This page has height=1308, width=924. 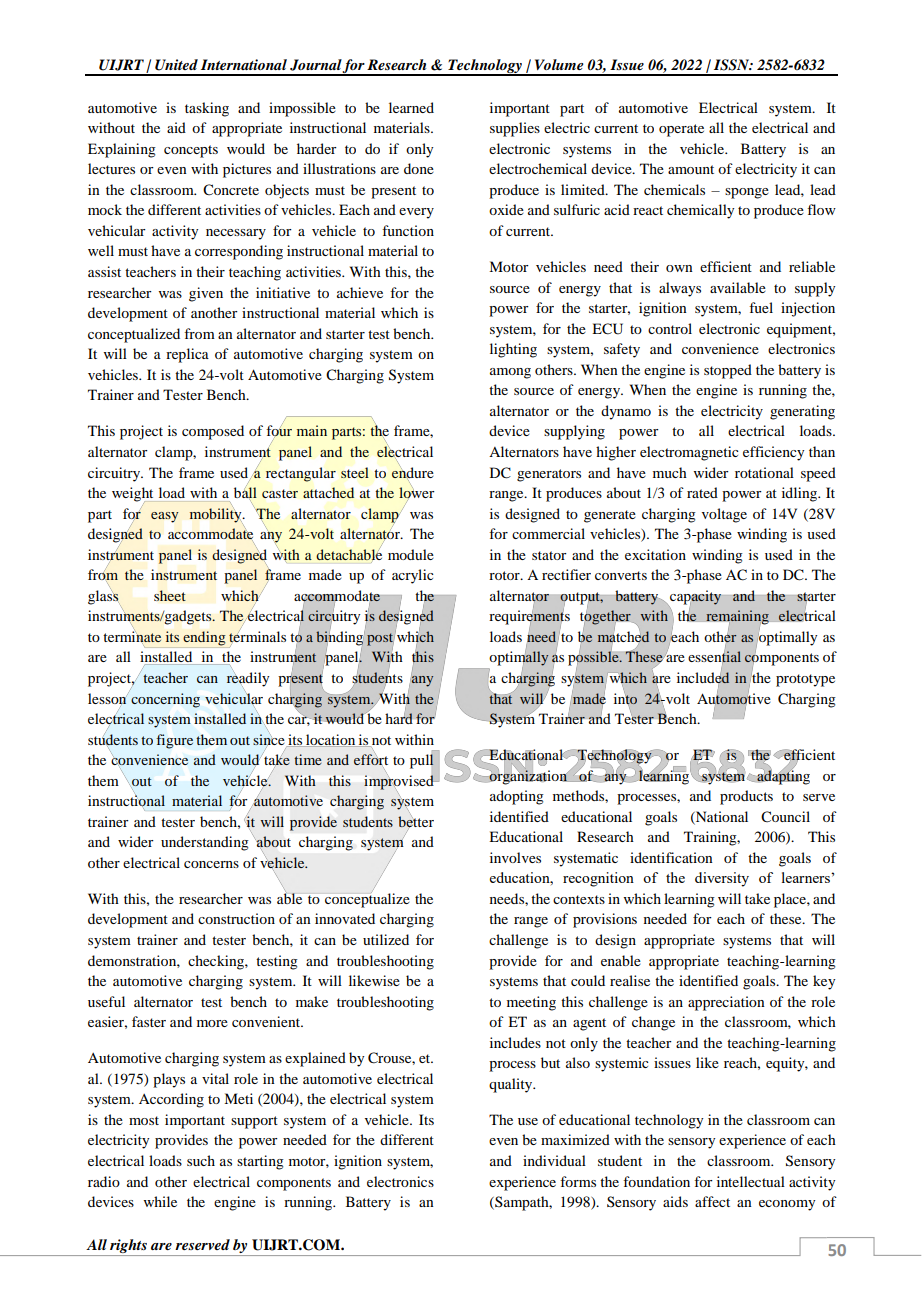 What do you see at coordinates (207, 109) in the page?
I see `tasking` at bounding box center [207, 109].
